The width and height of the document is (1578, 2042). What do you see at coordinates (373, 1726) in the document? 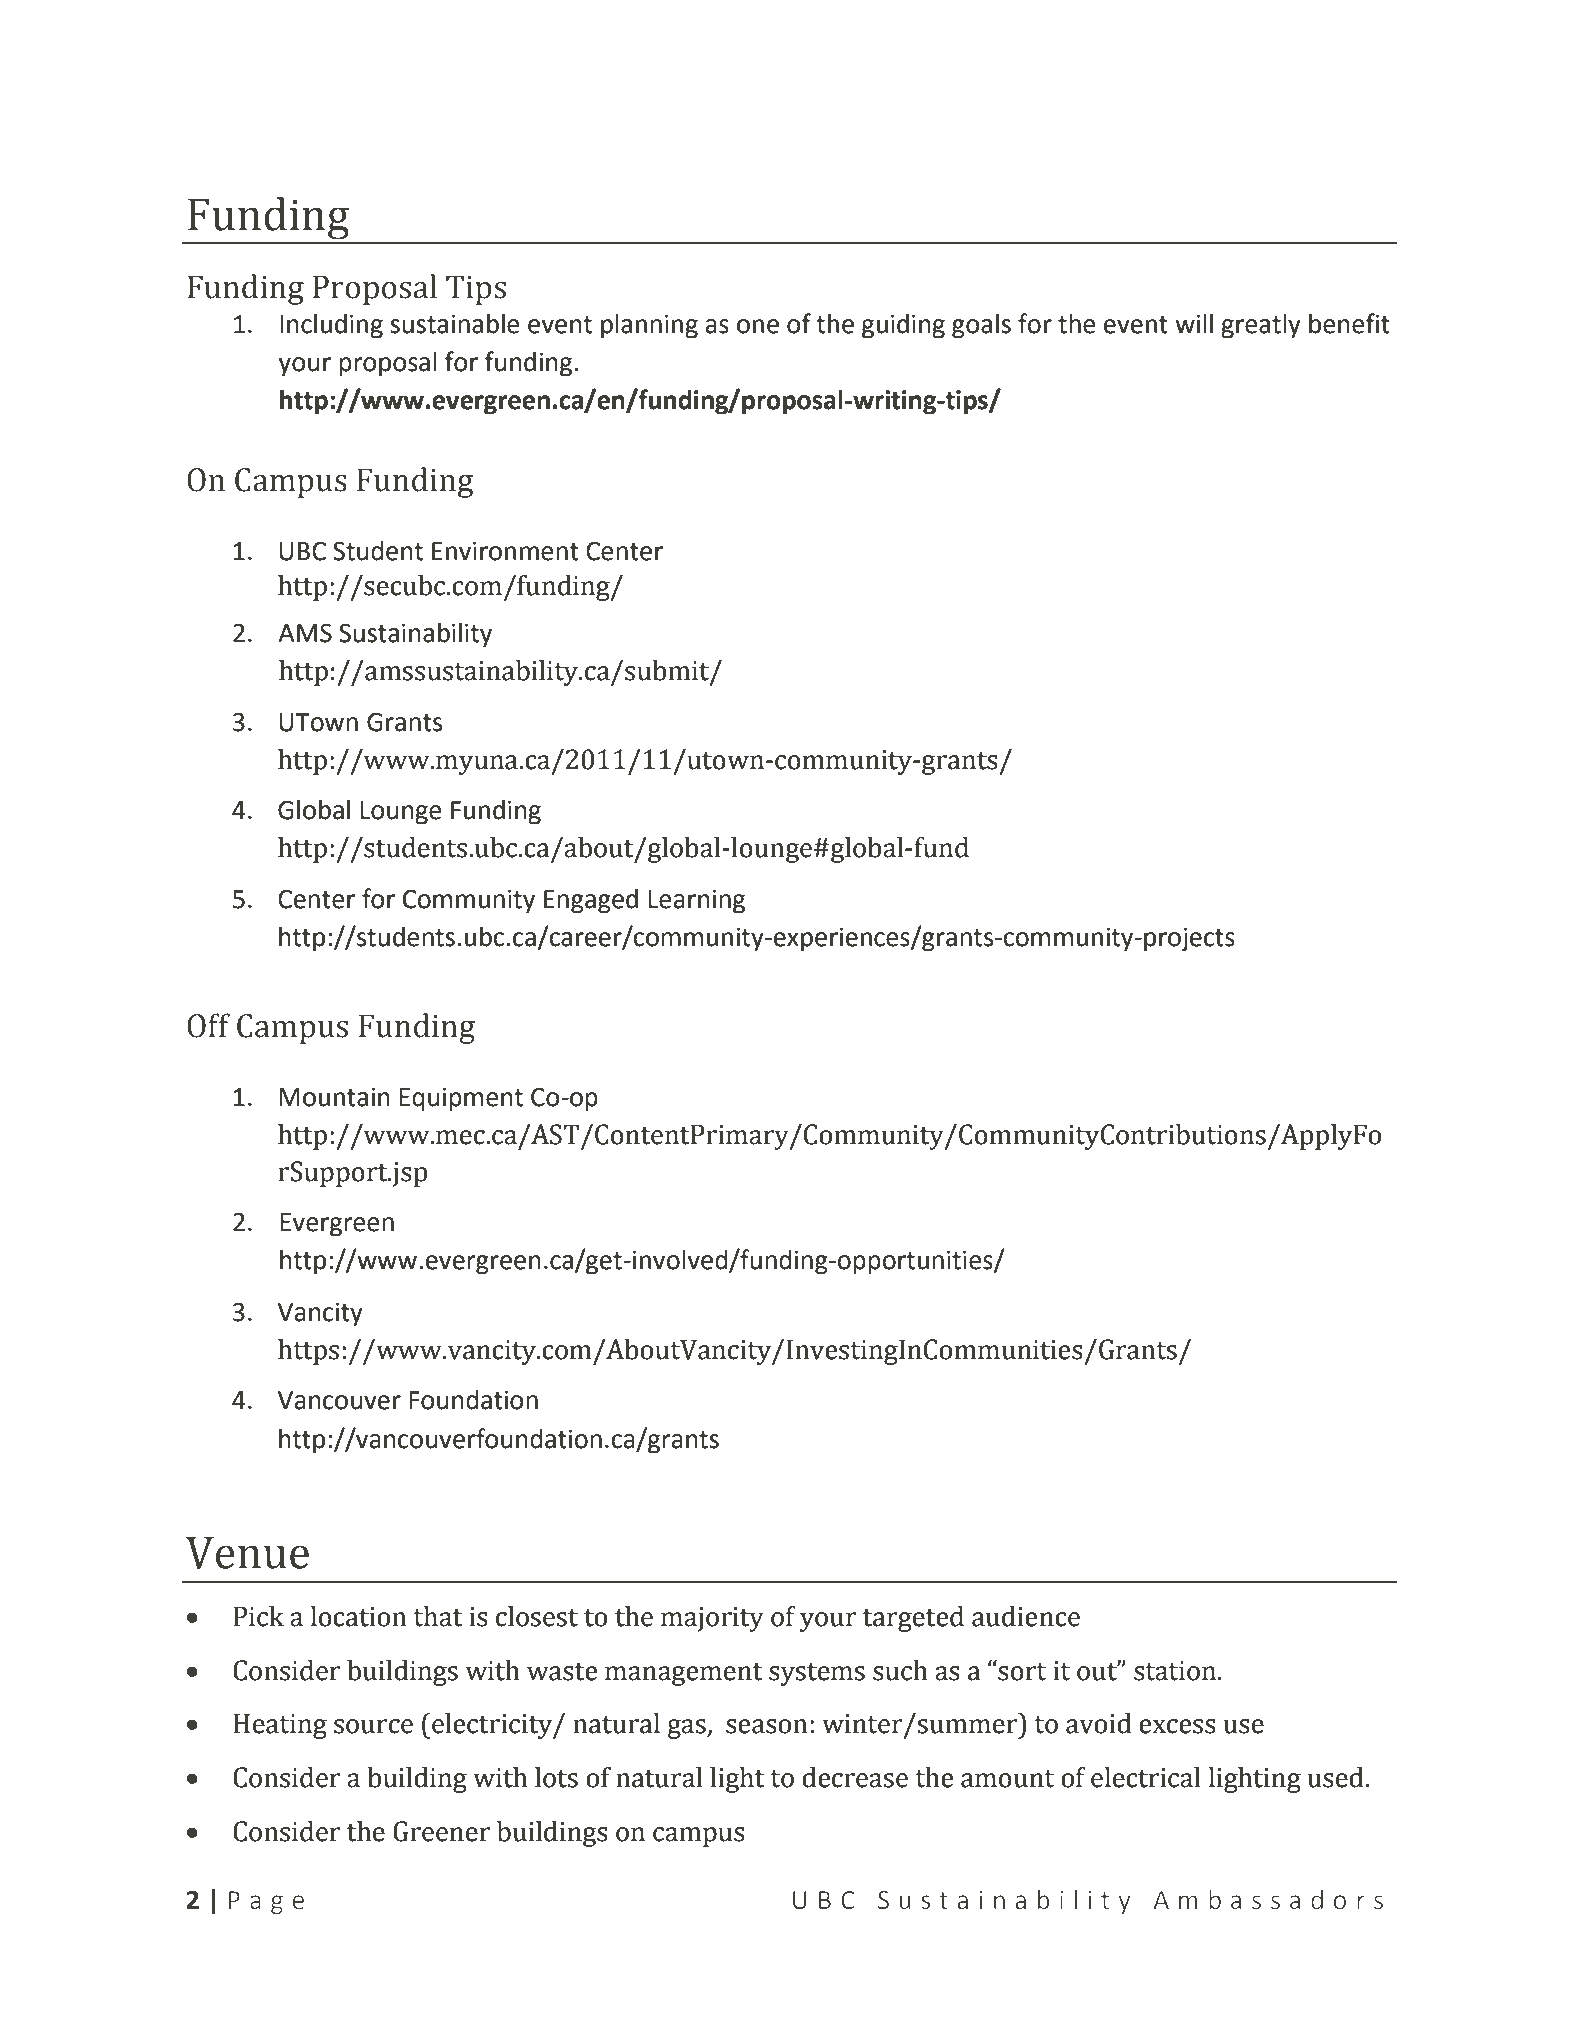
I see `source` at bounding box center [373, 1726].
